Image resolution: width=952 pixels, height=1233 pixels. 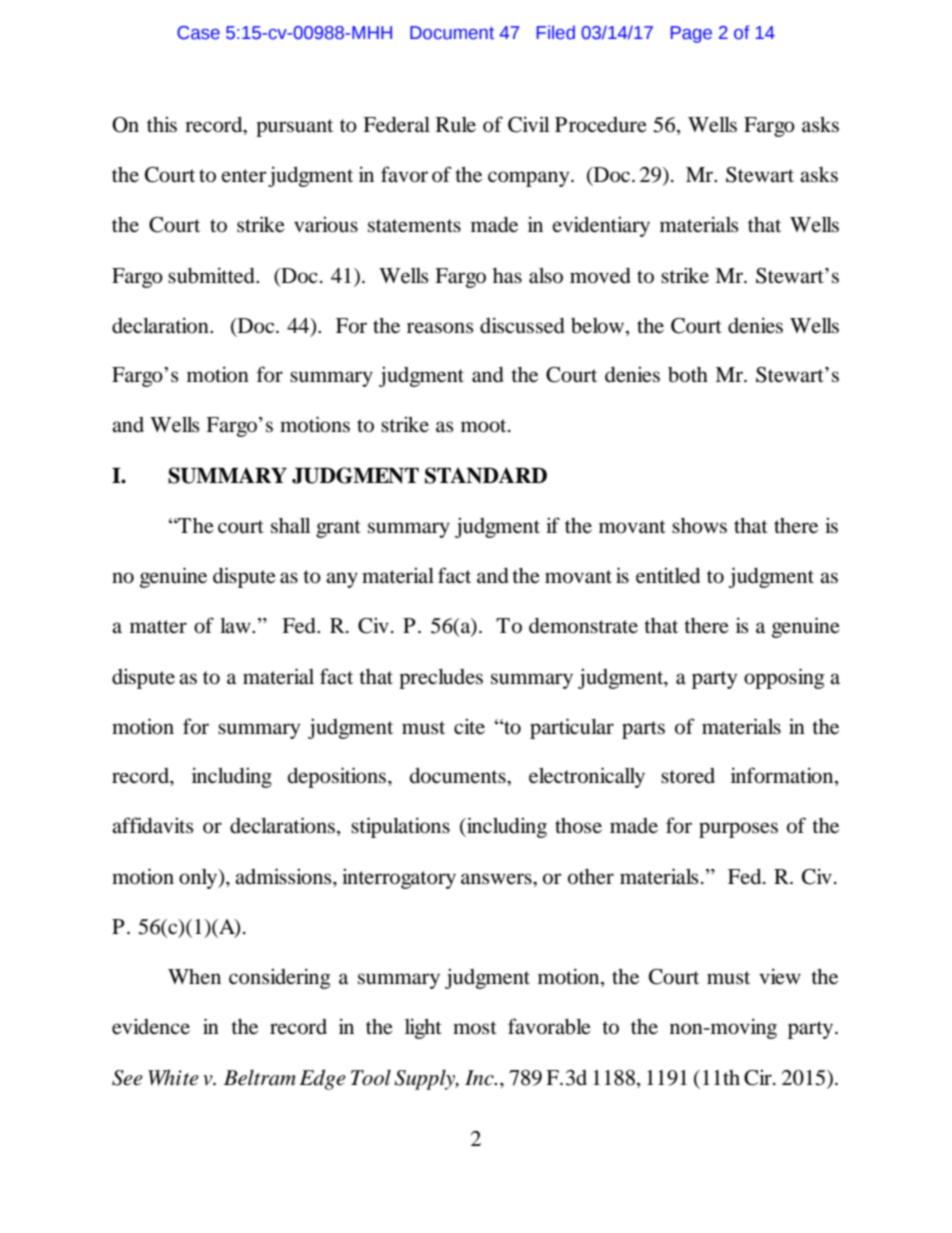 I want to click on most, so click(x=475, y=1028).
